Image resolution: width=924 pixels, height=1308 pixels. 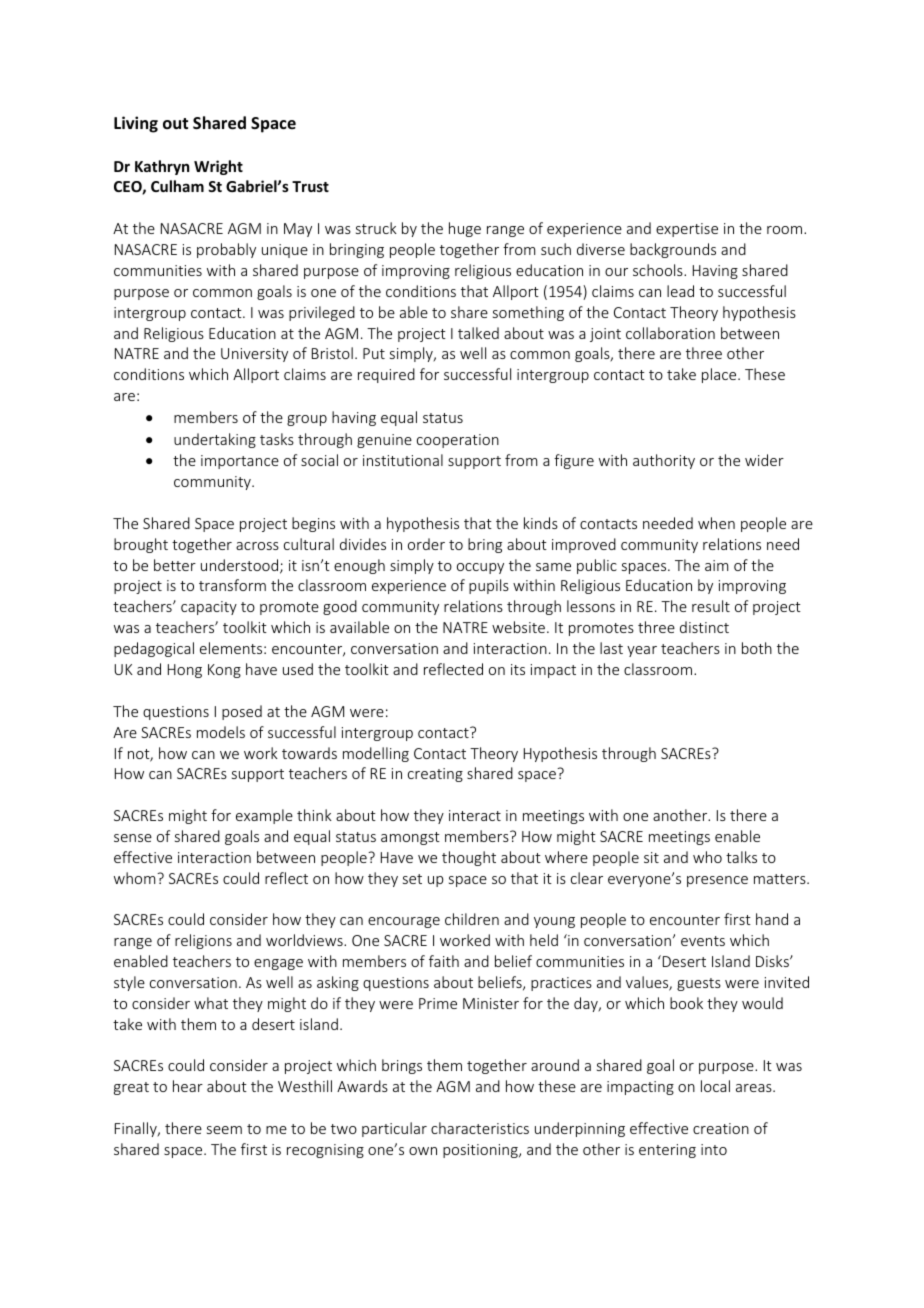 I want to click on talked, so click(x=478, y=333).
